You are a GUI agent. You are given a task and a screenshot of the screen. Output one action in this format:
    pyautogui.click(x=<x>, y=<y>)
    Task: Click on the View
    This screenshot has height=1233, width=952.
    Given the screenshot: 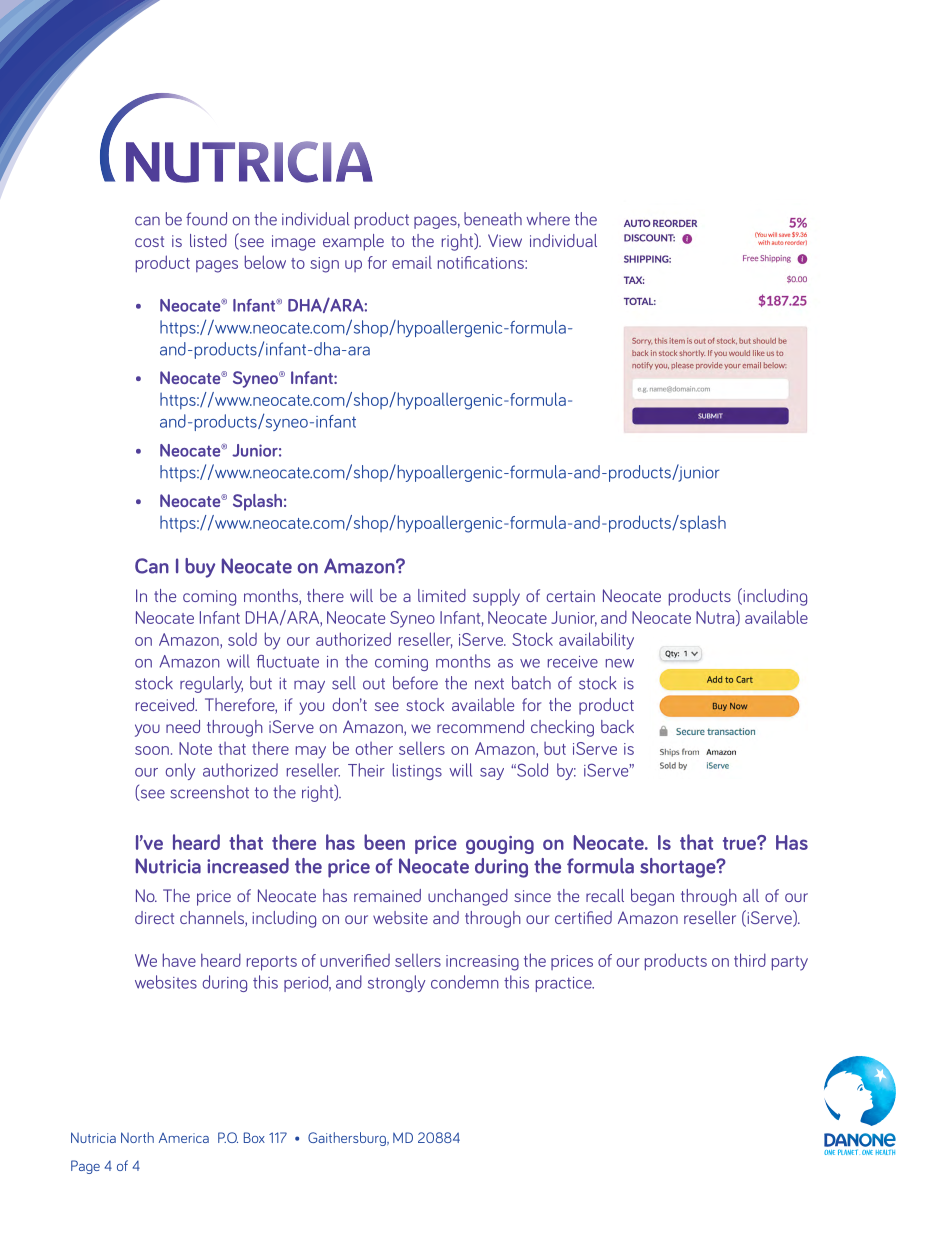 What is the action you would take?
    pyautogui.click(x=505, y=240)
